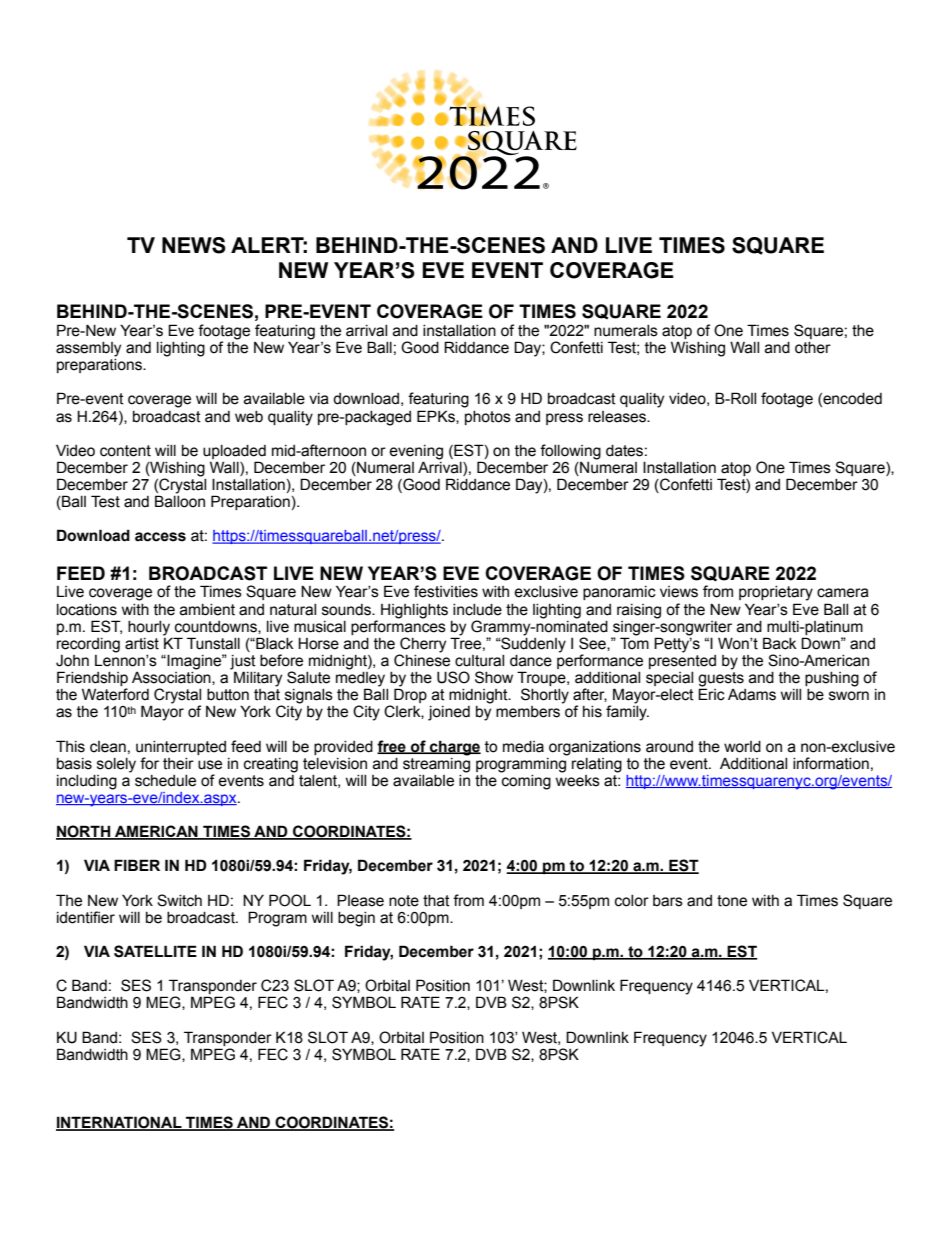  Describe the element at coordinates (172, 678) in the page. I see `Association` at that location.
